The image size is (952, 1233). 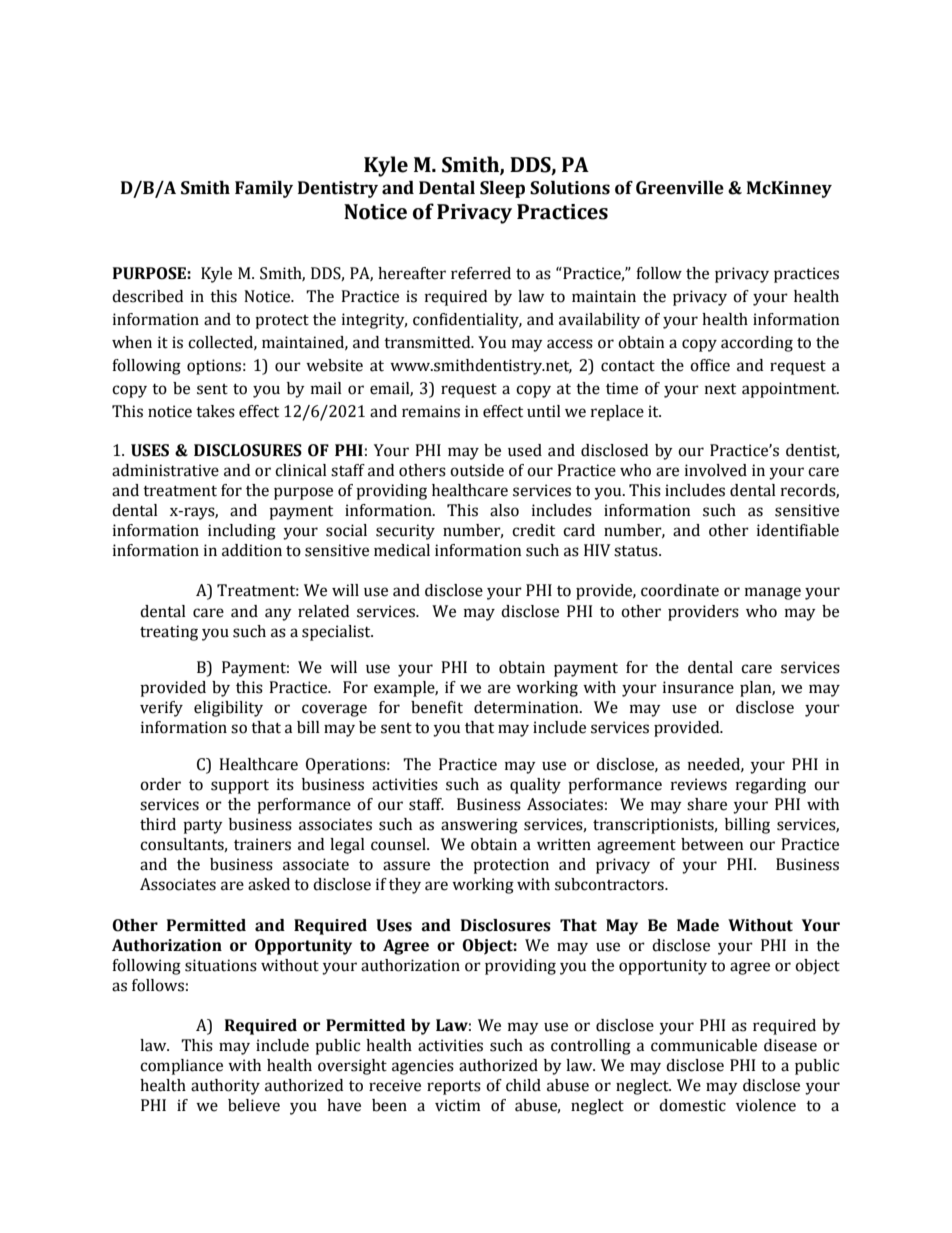 I want to click on reports, so click(x=454, y=1088).
